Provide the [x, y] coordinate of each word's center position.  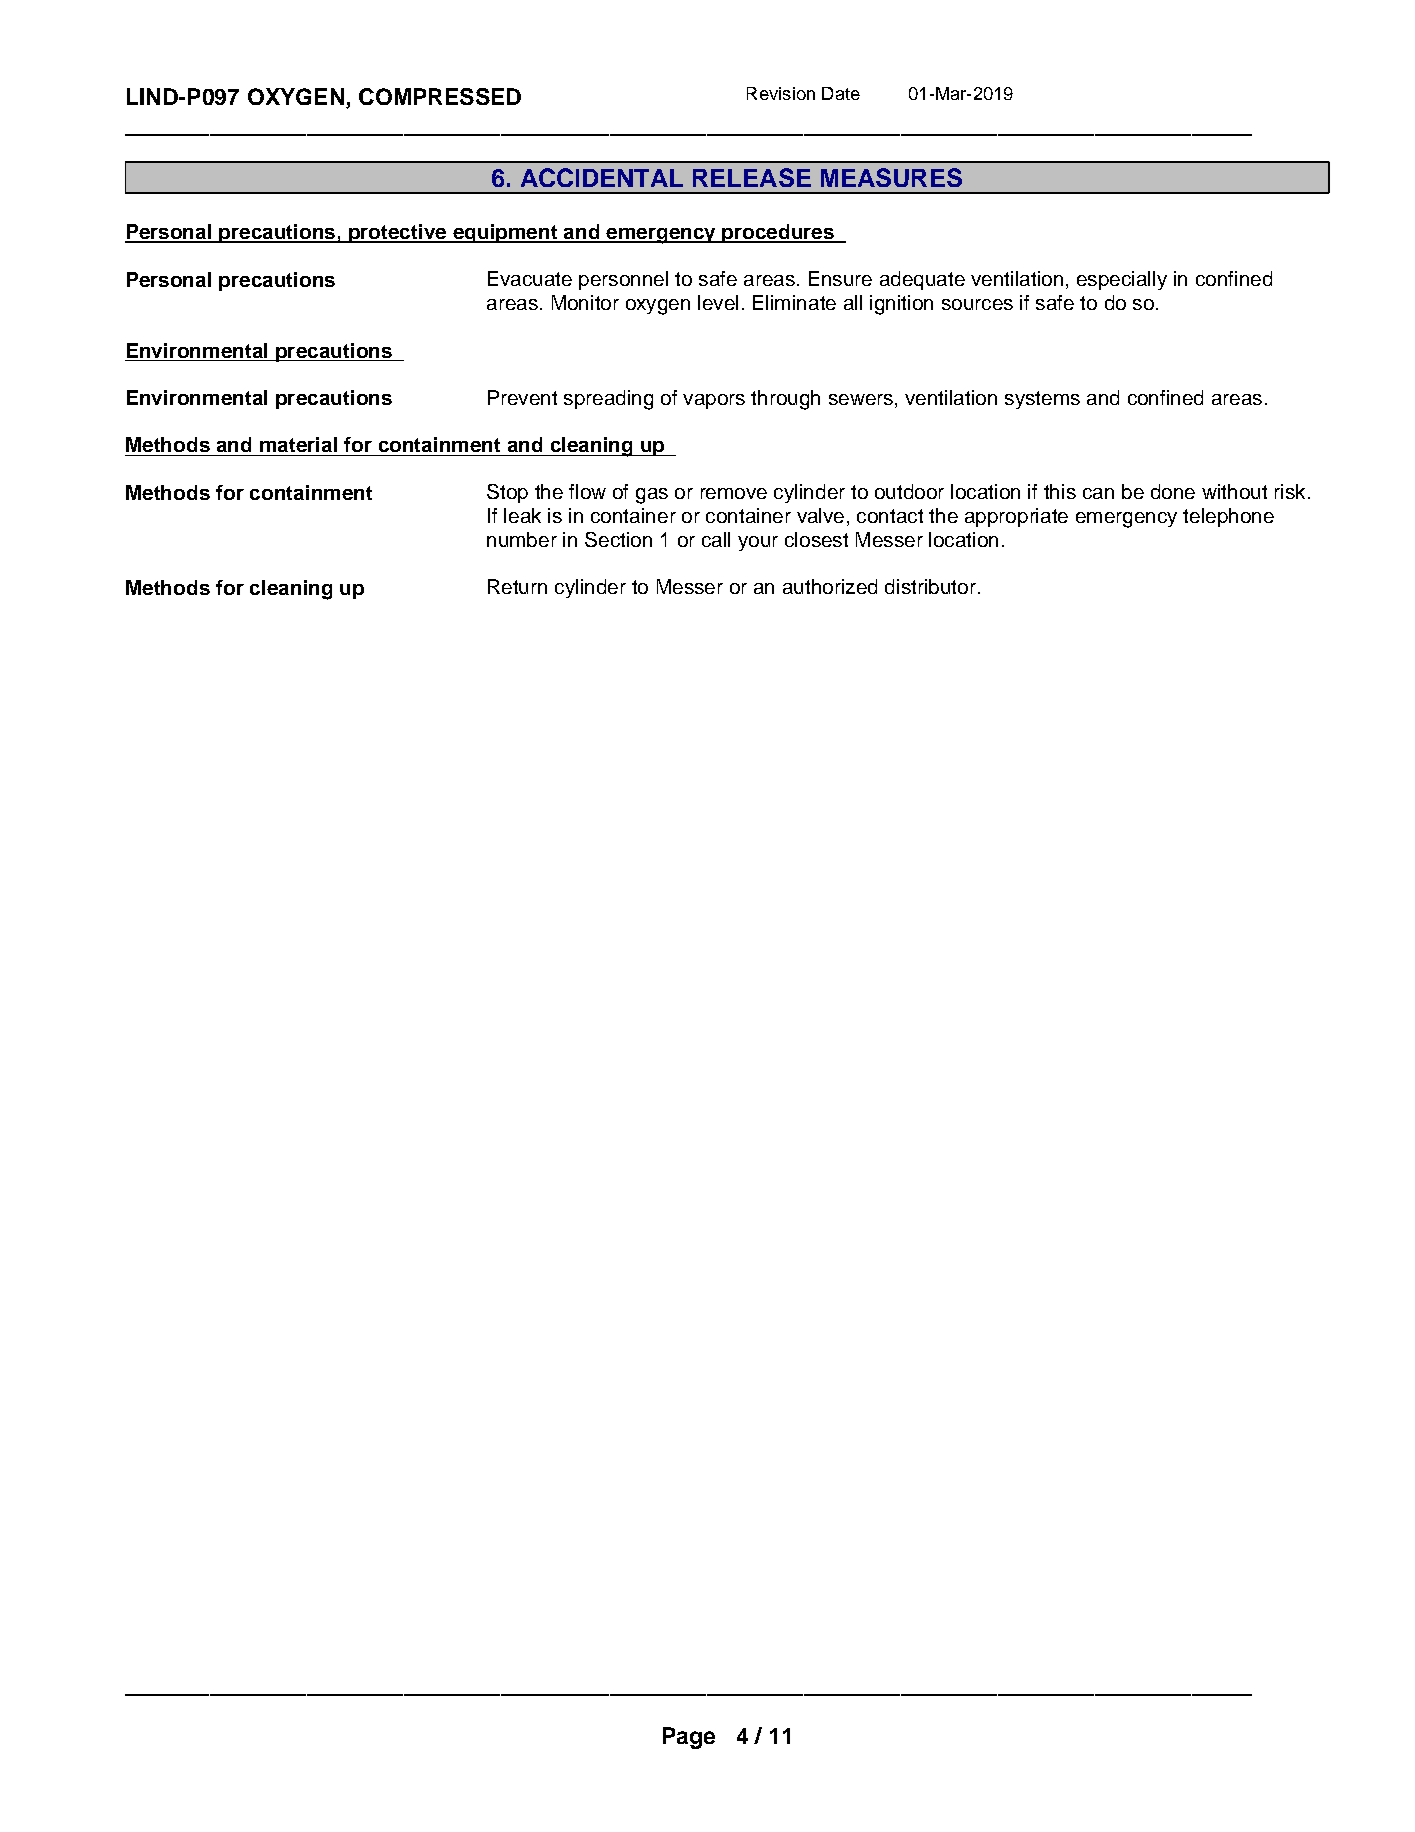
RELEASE [752, 177]
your [758, 543]
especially [1122, 280]
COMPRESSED [440, 96]
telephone [1228, 517]
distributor [930, 586]
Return [517, 586]
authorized [830, 586]
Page [689, 1738]
